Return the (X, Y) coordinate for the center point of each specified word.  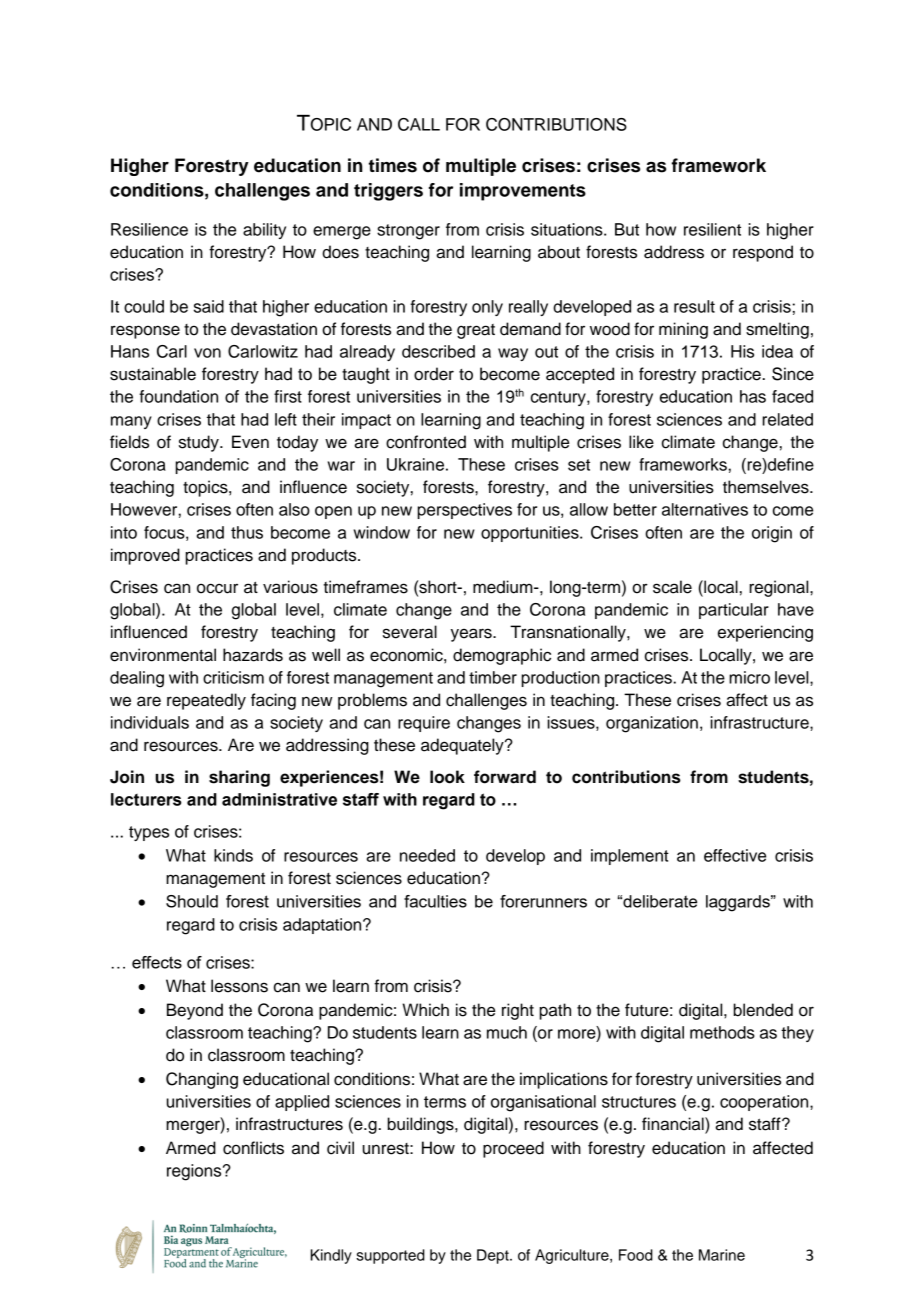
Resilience (149, 229)
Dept (494, 1256)
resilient (712, 229)
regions (195, 1172)
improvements (523, 192)
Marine (722, 1255)
